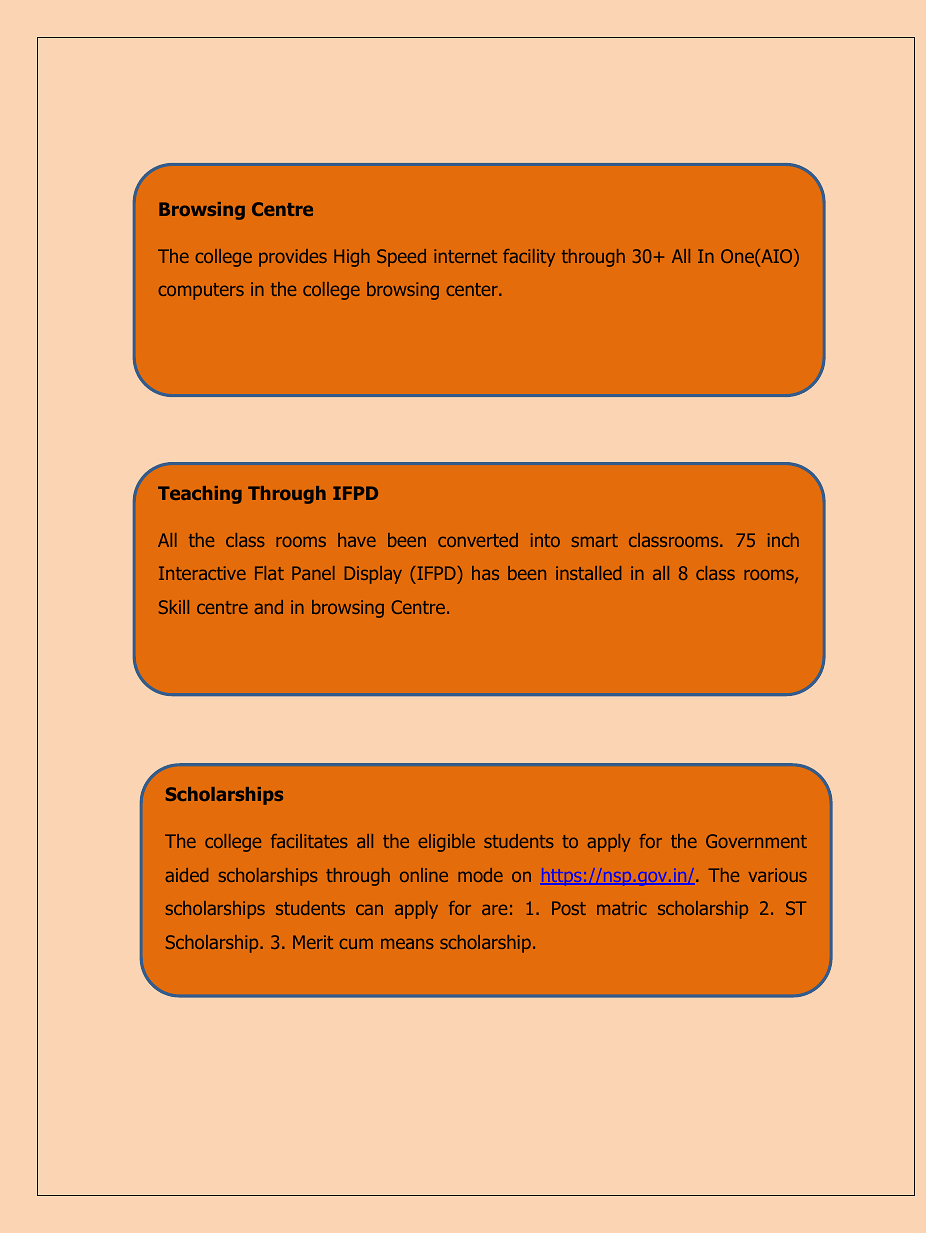 This screenshot has height=1233, width=952. Describe the element at coordinates (783, 540) in the screenshot. I see `inch` at that location.
